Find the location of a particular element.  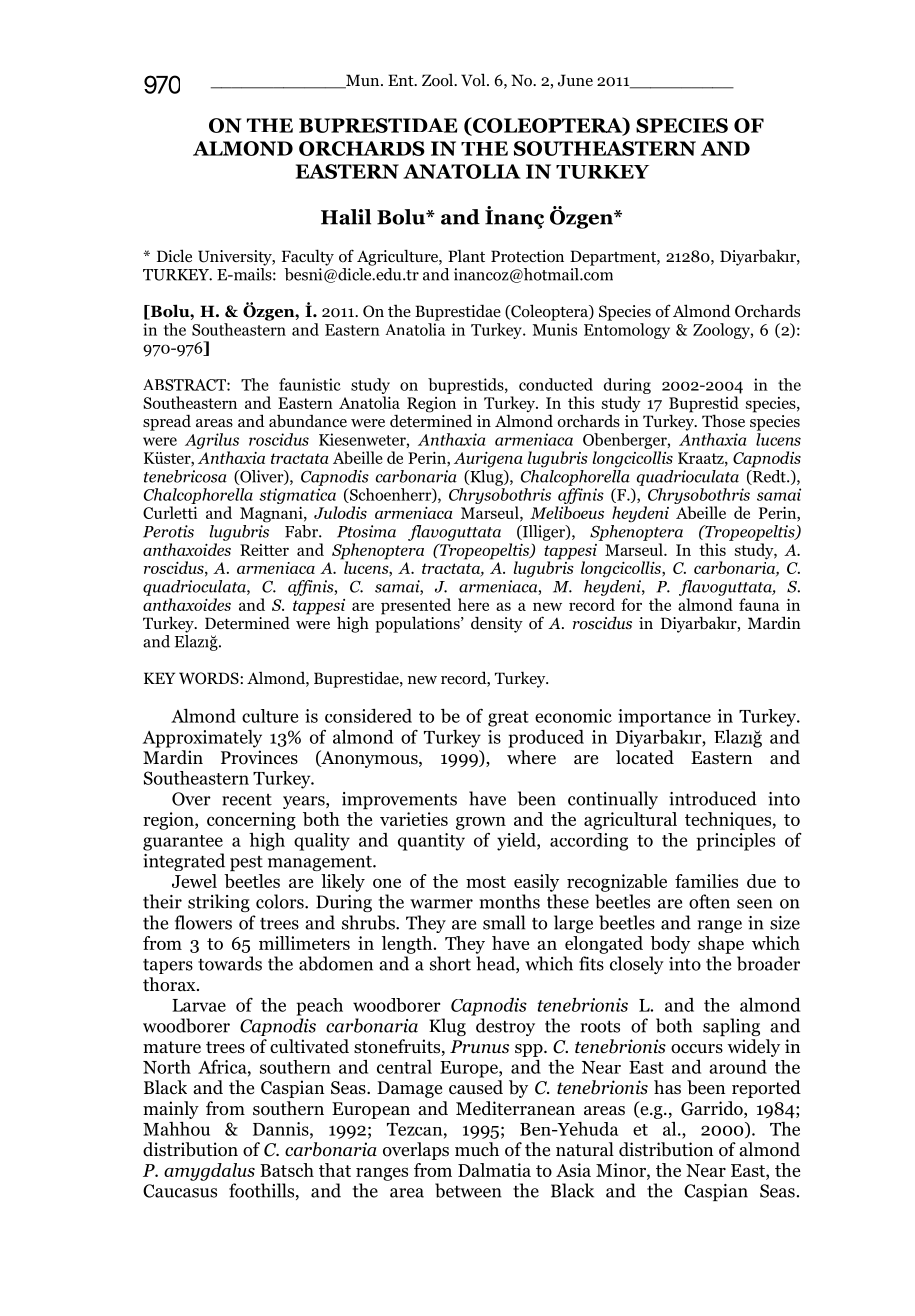

Vol is located at coordinates (474, 80).
